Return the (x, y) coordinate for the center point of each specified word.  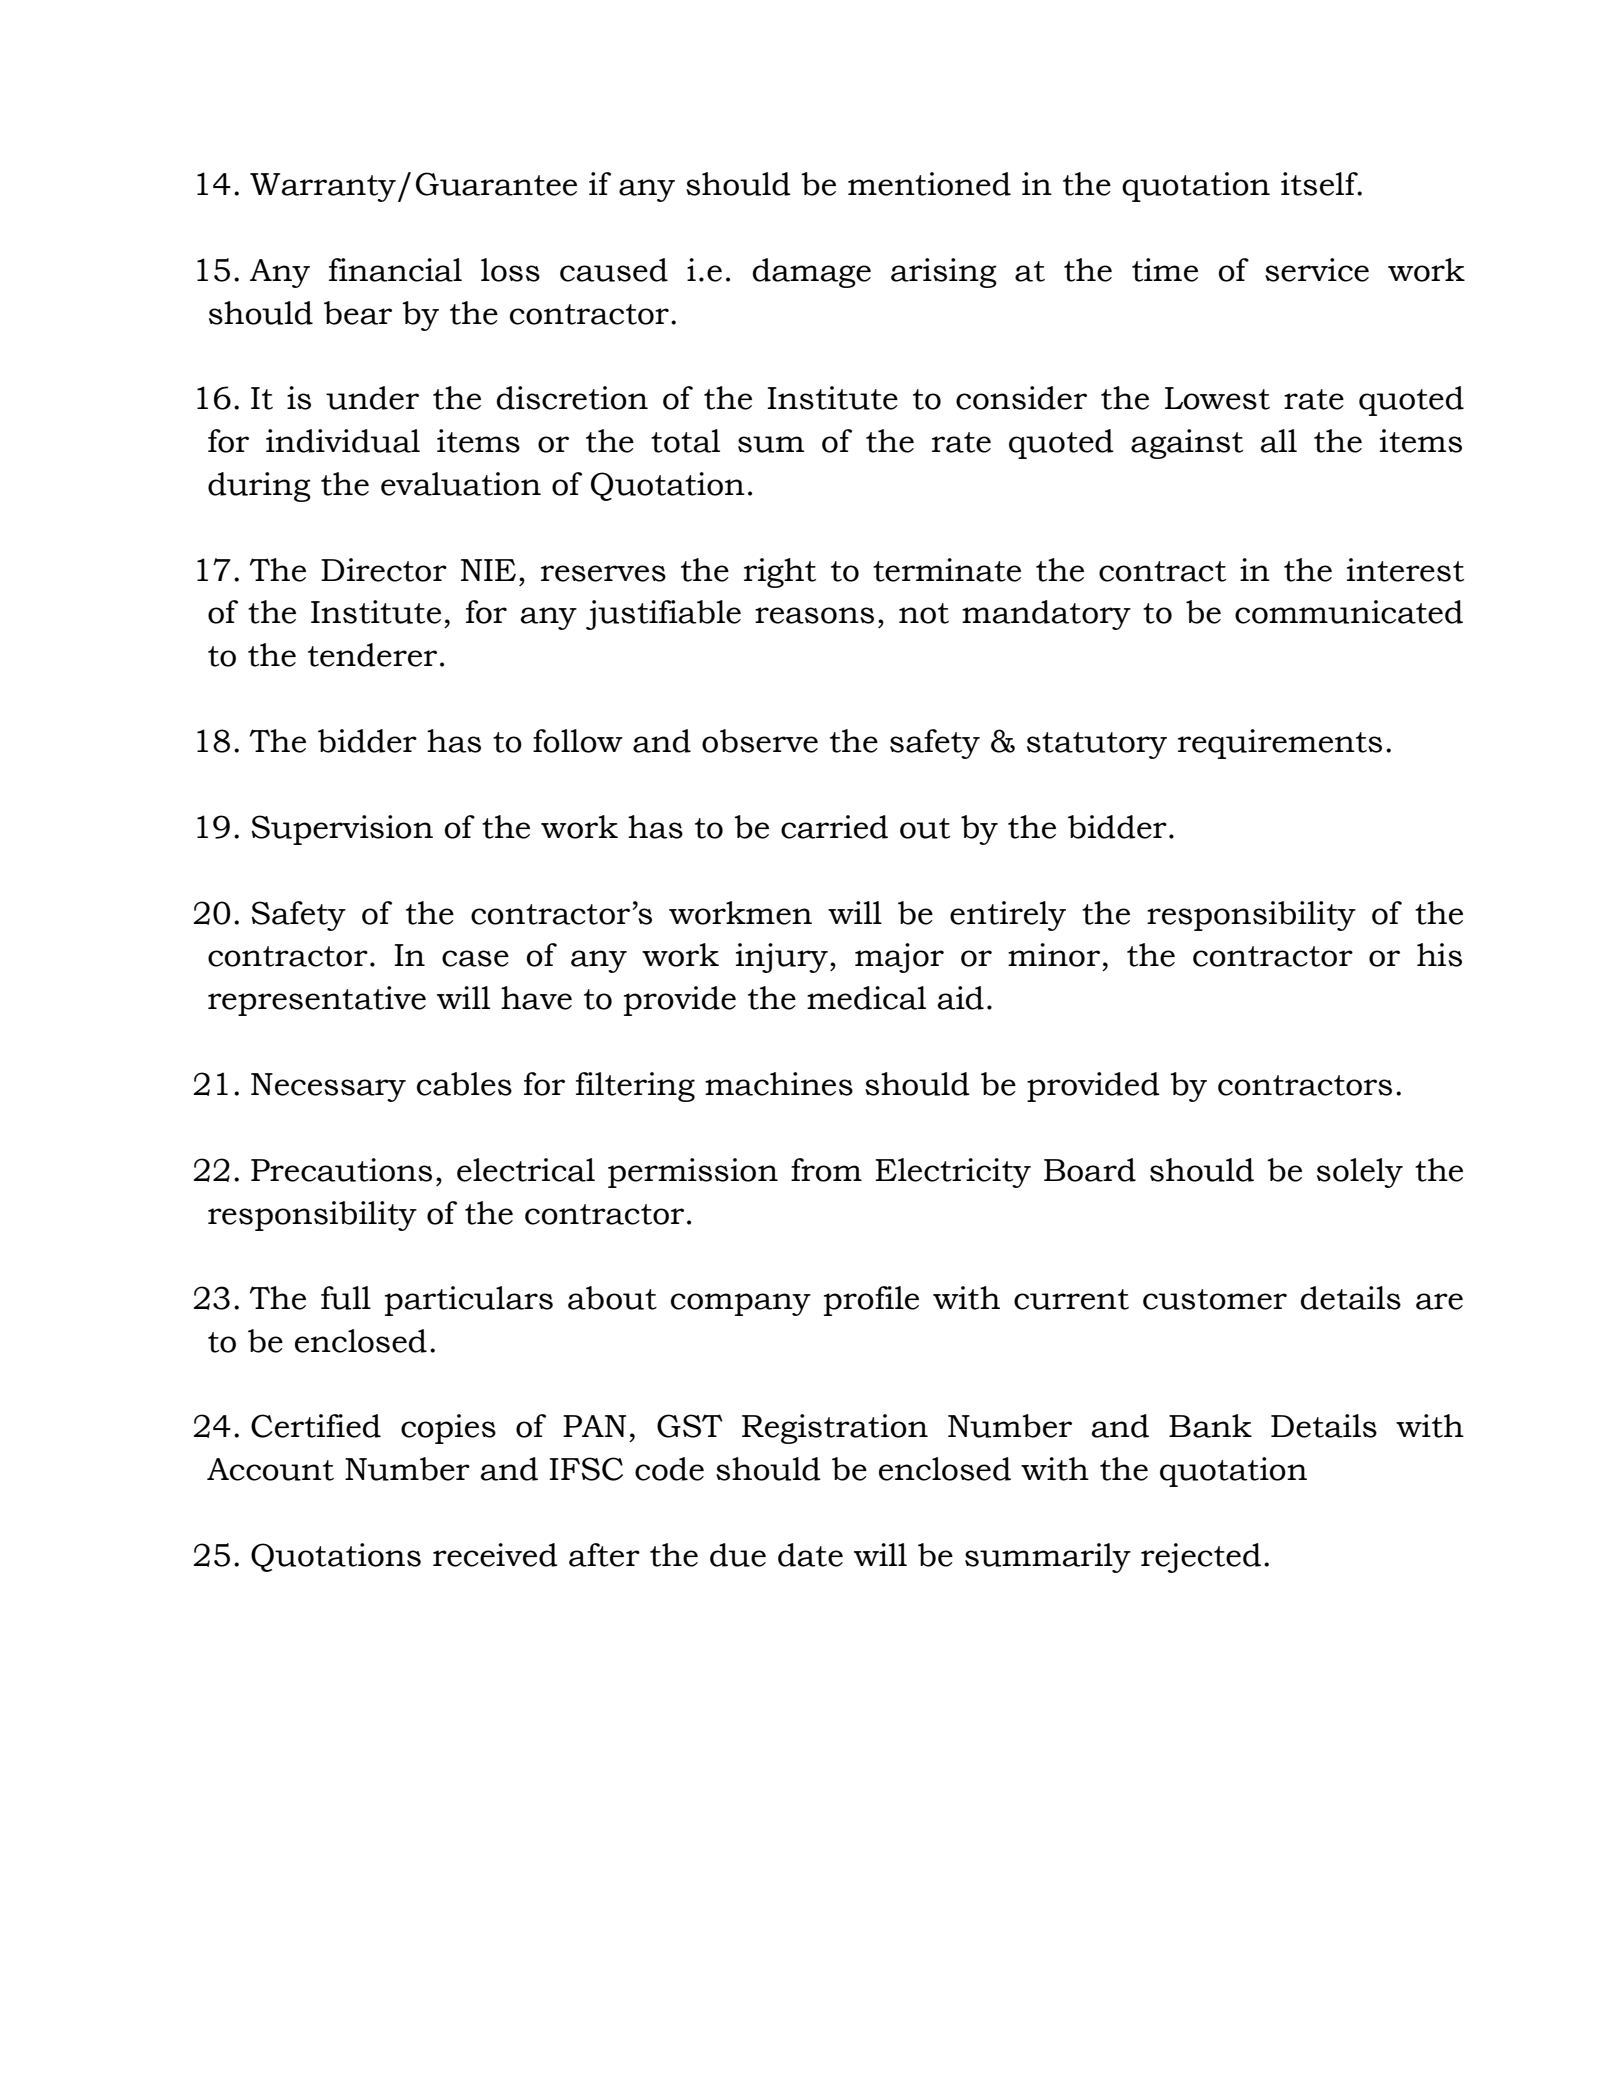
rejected (1201, 1558)
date (810, 1555)
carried (834, 827)
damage (812, 273)
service (1317, 270)
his (1439, 955)
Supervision (342, 830)
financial (395, 270)
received (495, 1555)
